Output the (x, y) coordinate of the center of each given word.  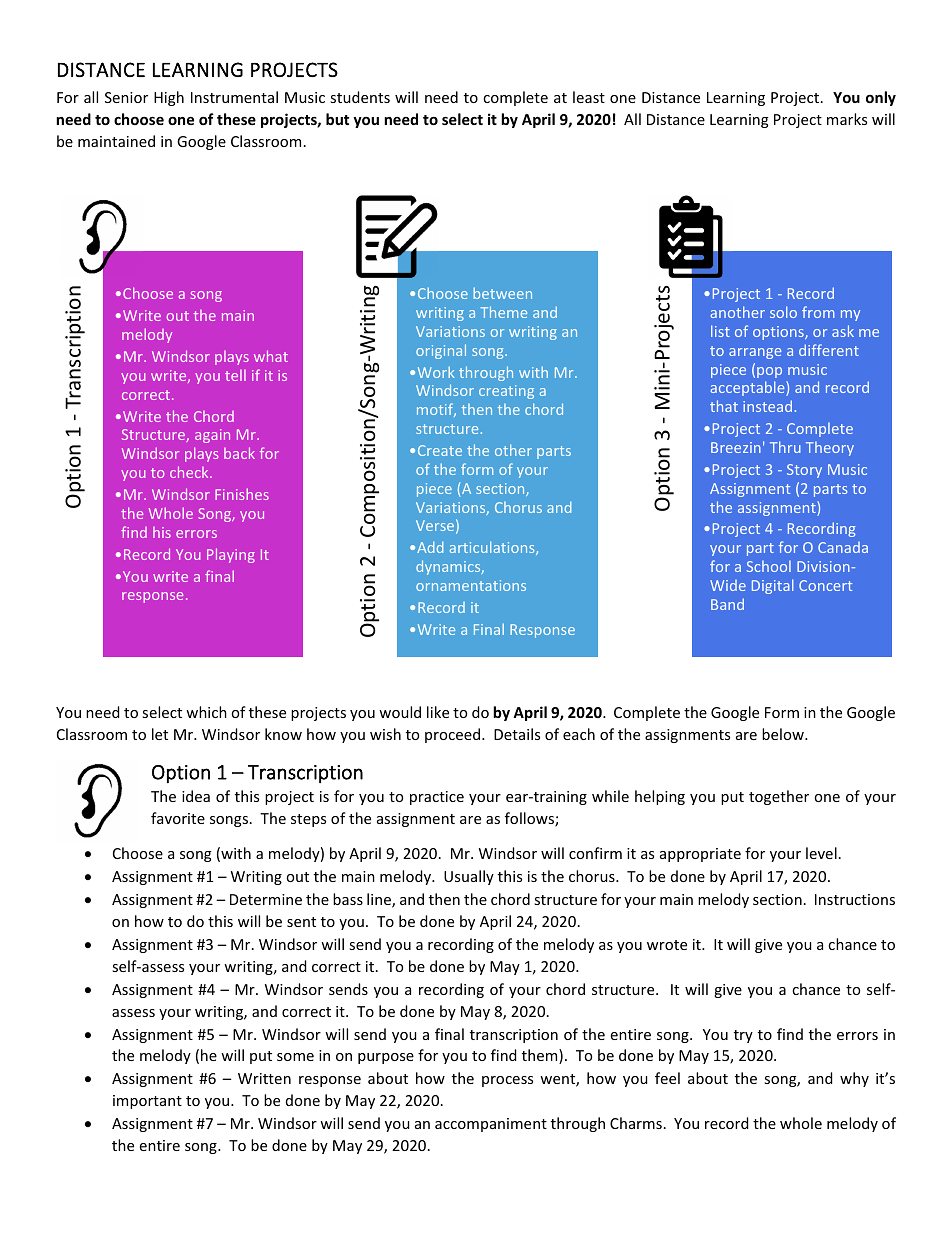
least (589, 97)
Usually (469, 877)
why (854, 1079)
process (507, 1081)
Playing (231, 555)
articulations (493, 548)
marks (847, 119)
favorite (178, 818)
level (821, 853)
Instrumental (234, 97)
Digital (772, 586)
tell (235, 375)
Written (264, 1078)
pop (769, 372)
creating (506, 392)
